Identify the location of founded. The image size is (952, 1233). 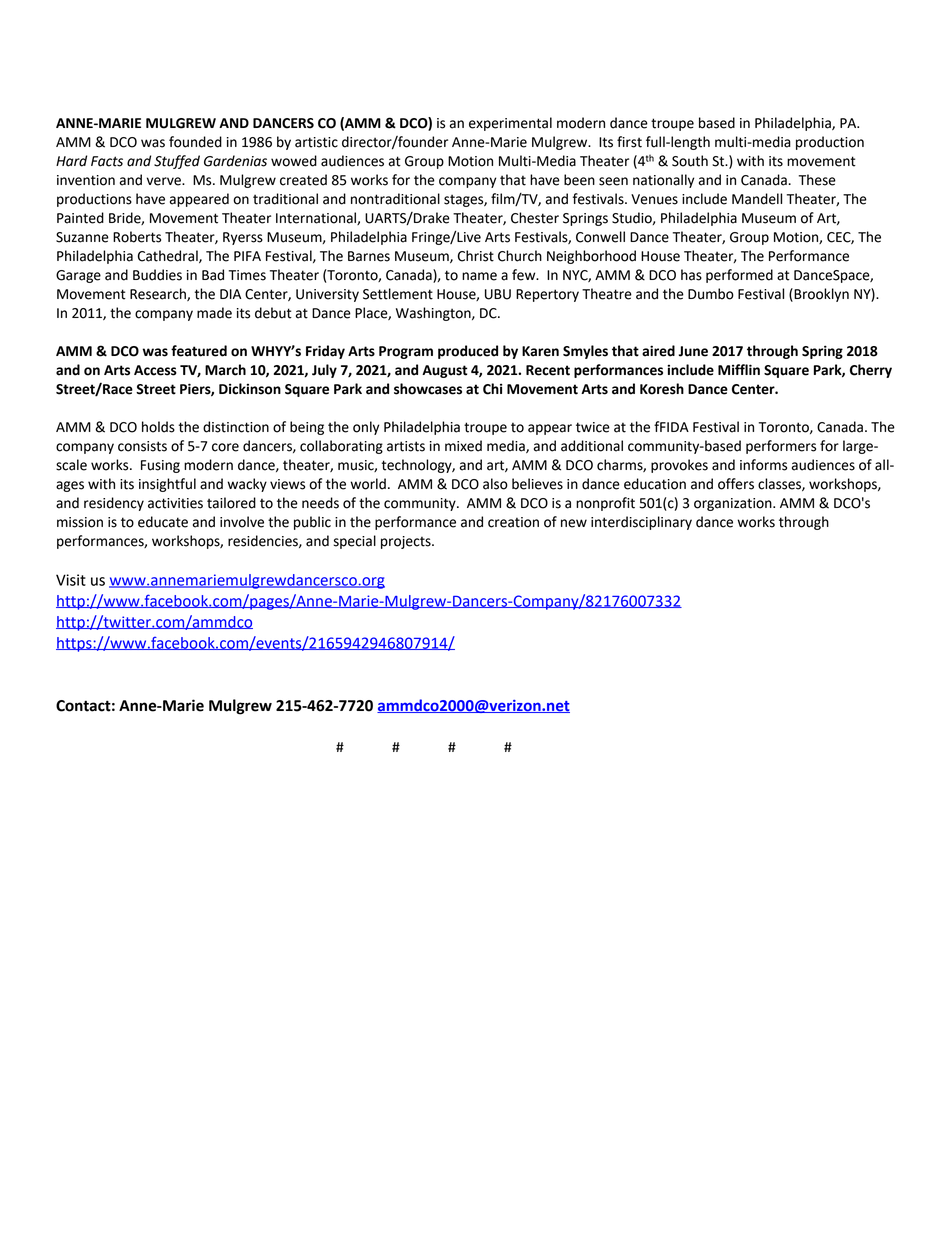
(195, 142).
